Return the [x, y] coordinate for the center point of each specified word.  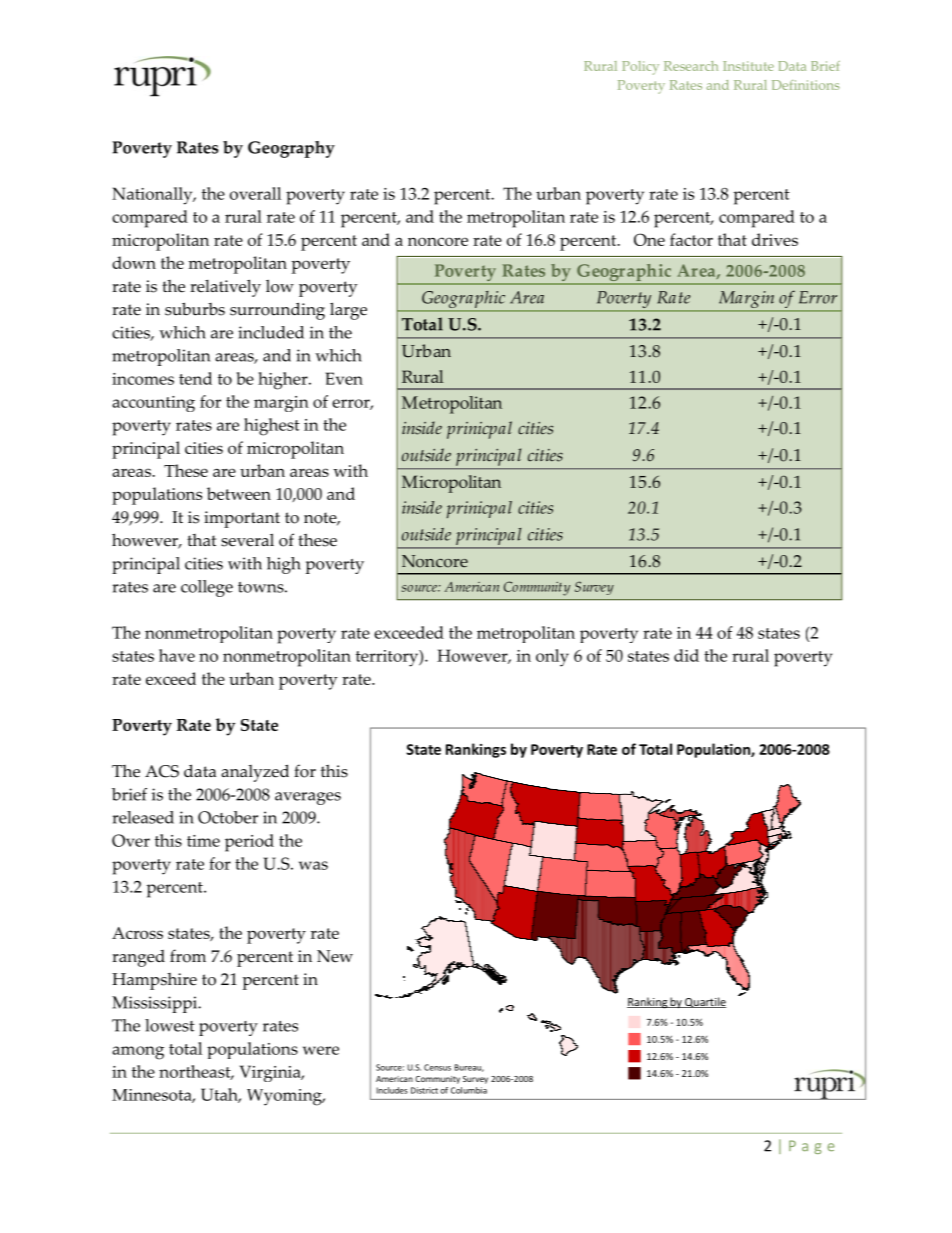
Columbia [469, 1090]
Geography [291, 149]
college [207, 588]
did [686, 655]
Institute [748, 66]
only [552, 658]
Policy [640, 68]
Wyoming [285, 1097]
